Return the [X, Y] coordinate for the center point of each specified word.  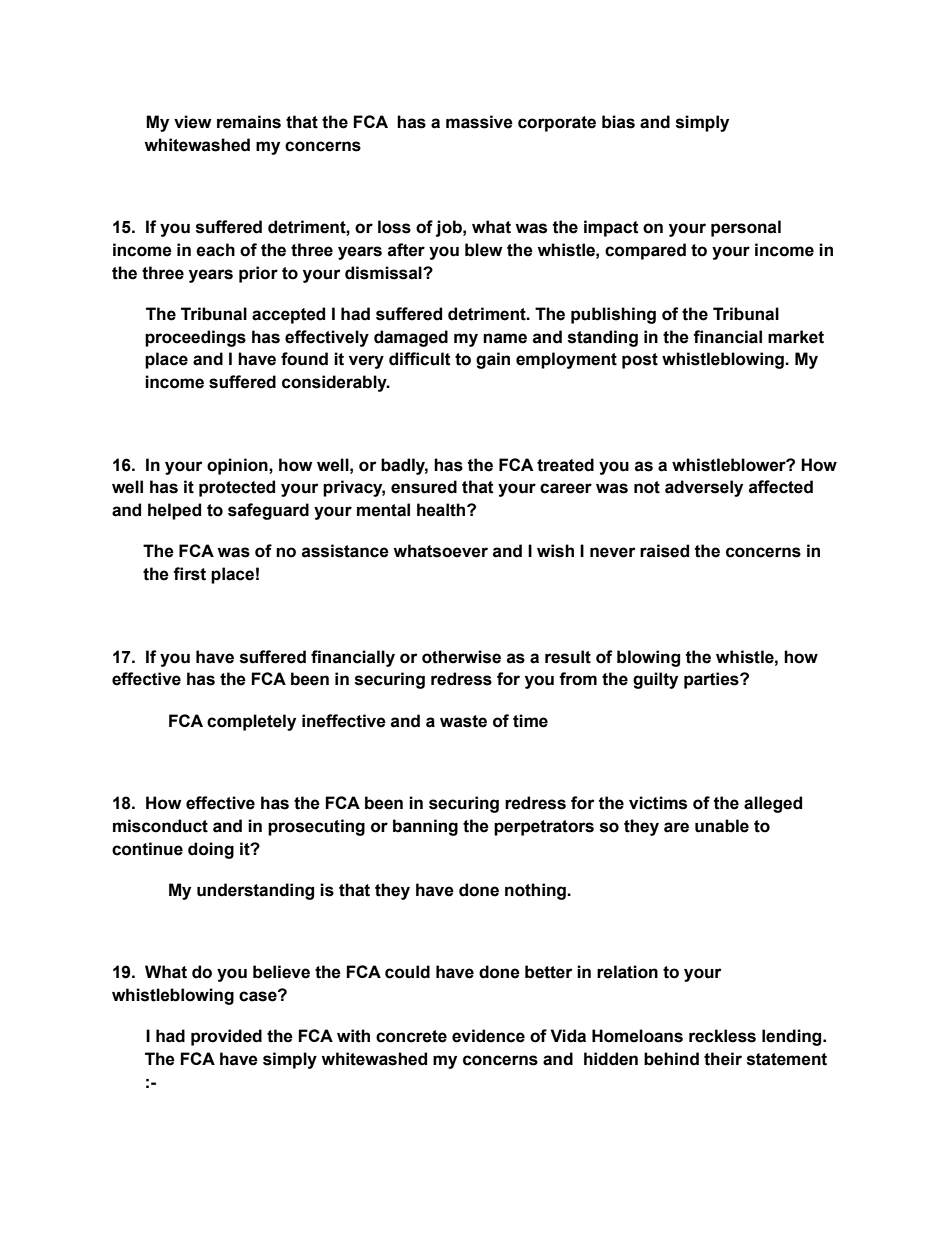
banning [425, 827]
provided [226, 1037]
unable [722, 826]
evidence [488, 1036]
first [189, 574]
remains [249, 122]
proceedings [195, 338]
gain [493, 360]
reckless [722, 1036]
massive [479, 122]
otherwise [461, 657]
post [640, 361]
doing [211, 850]
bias [618, 122]
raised [664, 551]
